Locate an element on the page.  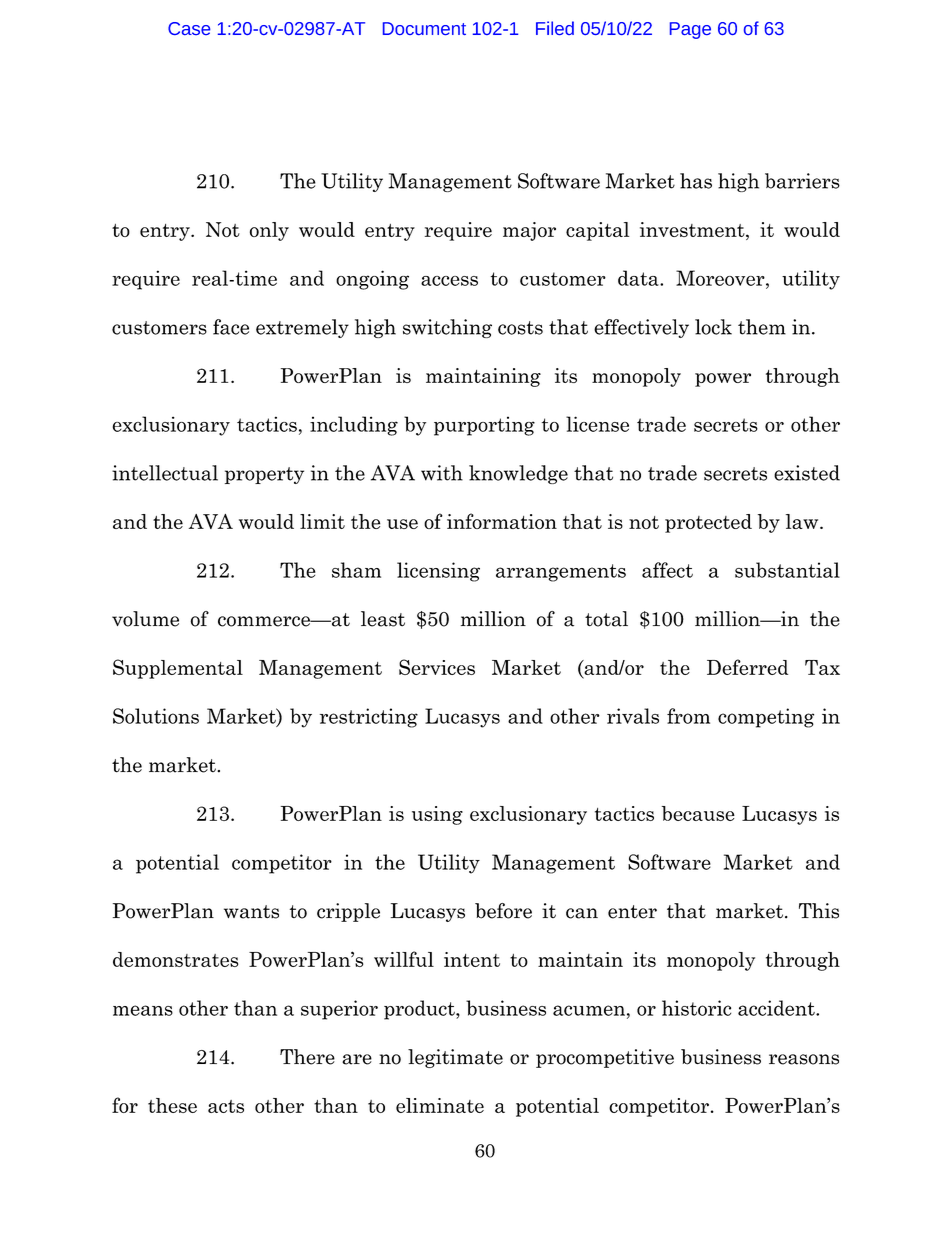
Case is located at coordinates (189, 28).
